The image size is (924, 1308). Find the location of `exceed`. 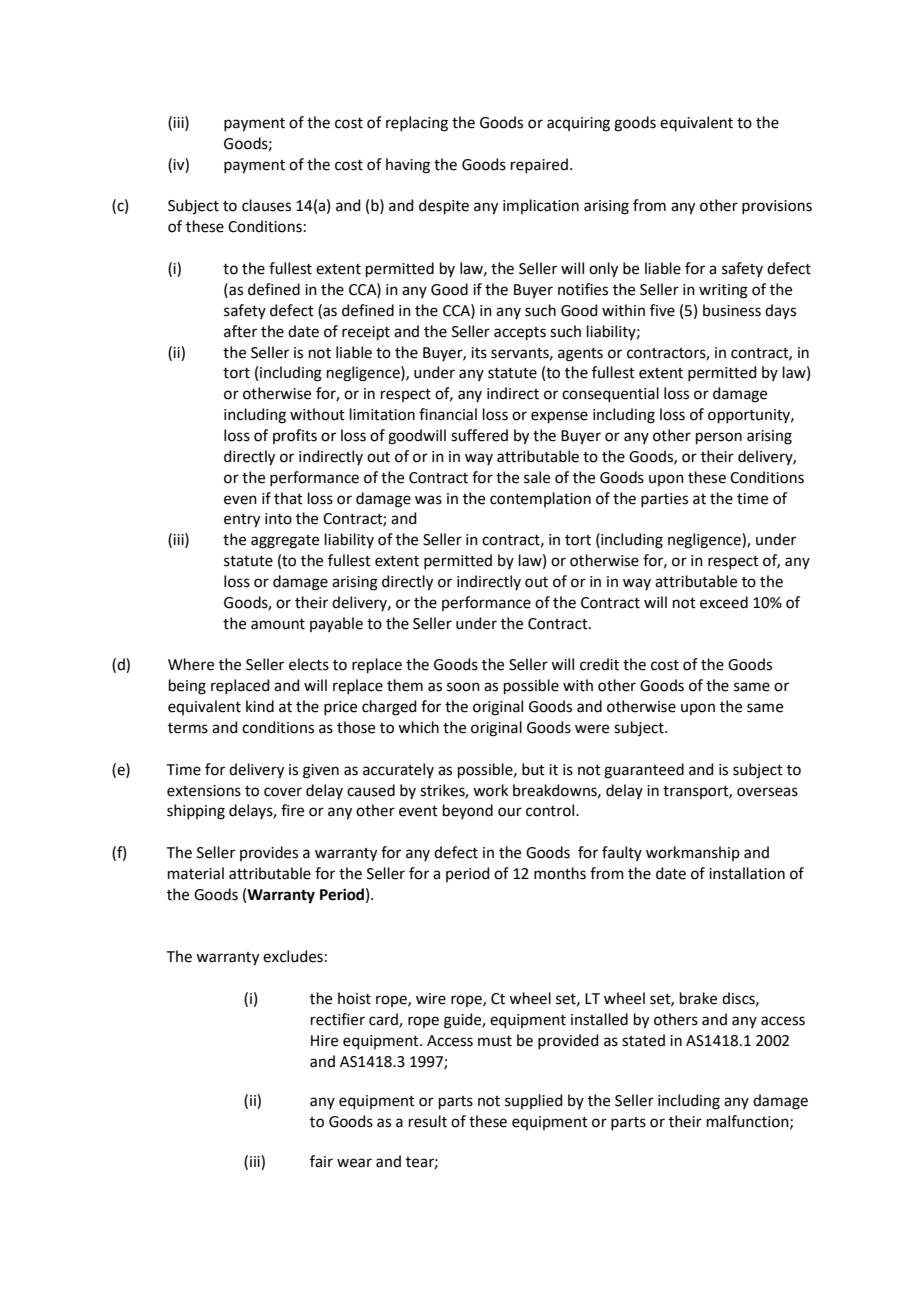

exceed is located at coordinates (724, 602).
